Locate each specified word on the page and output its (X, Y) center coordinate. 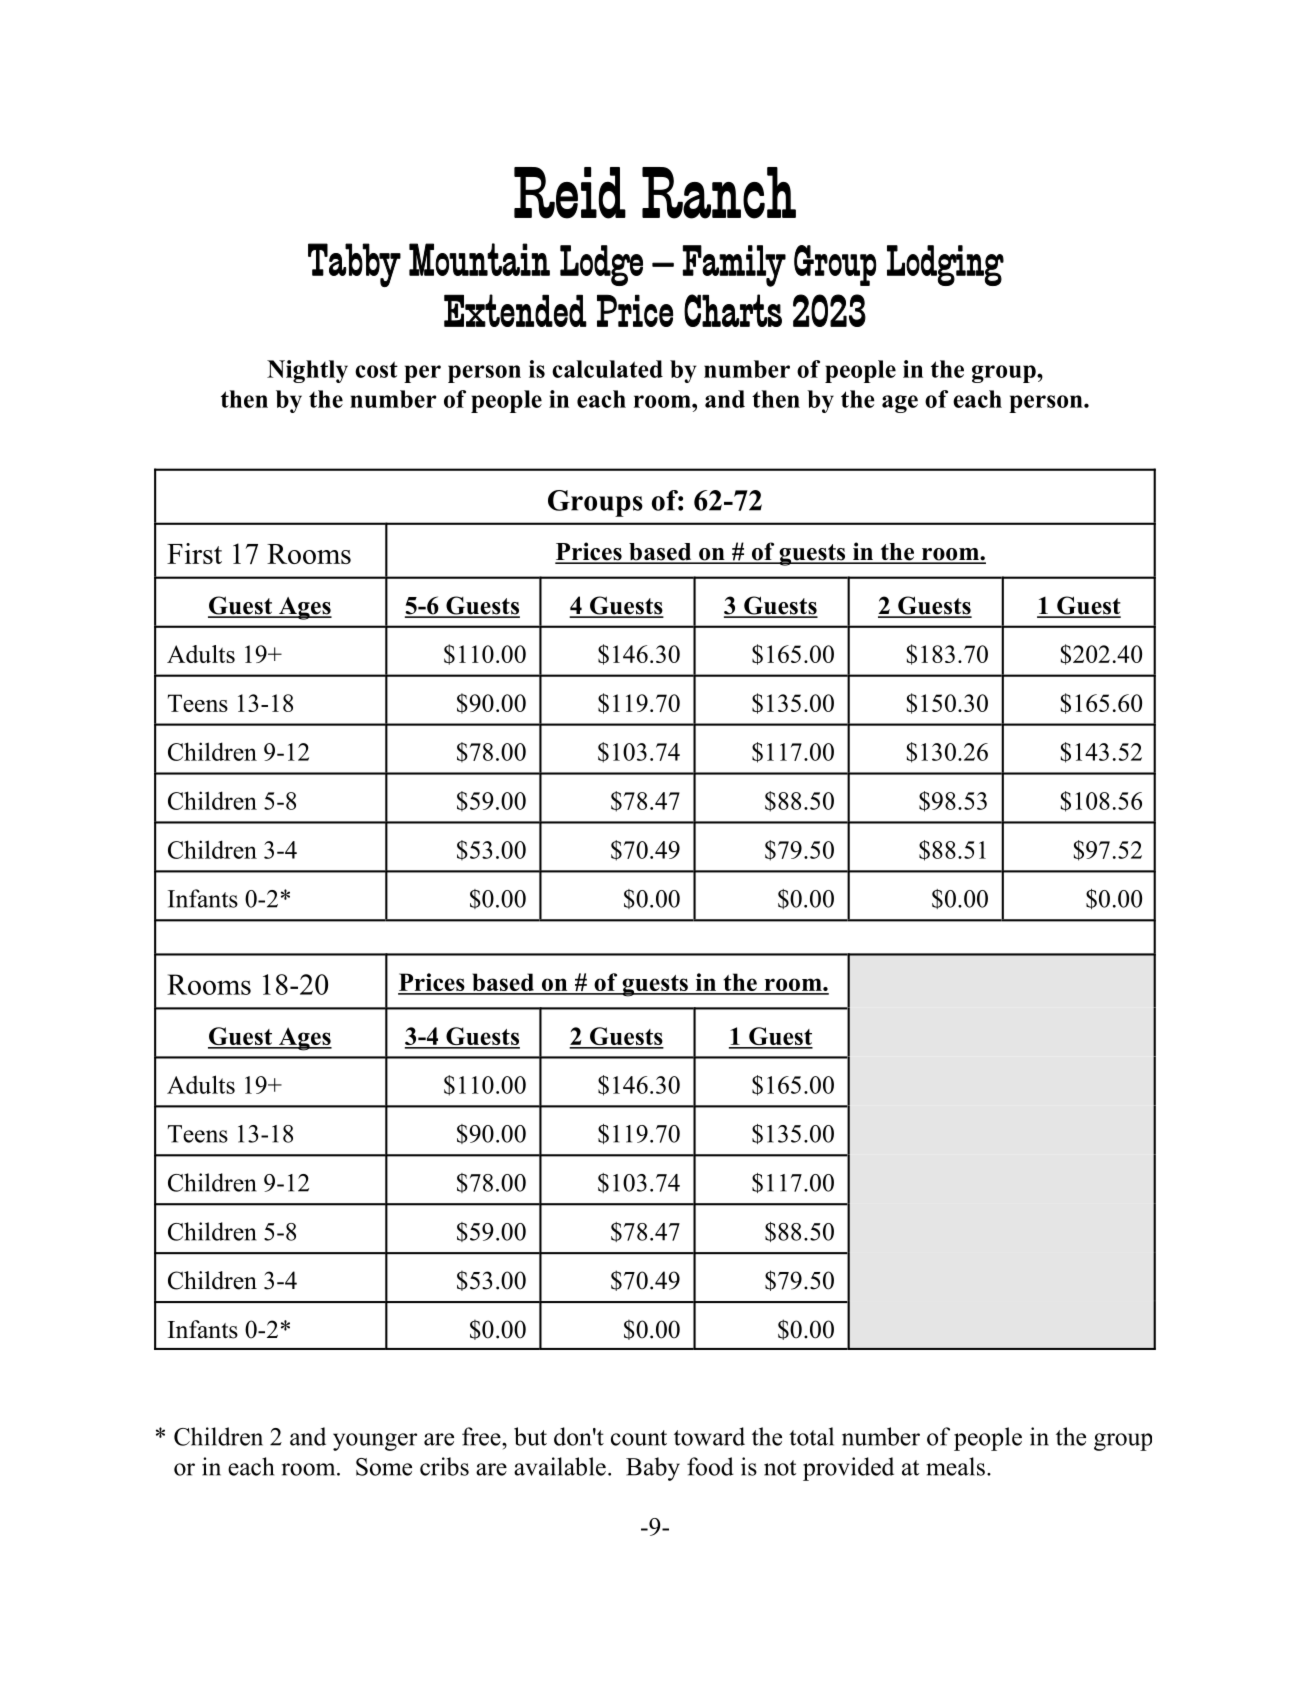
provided (848, 1469)
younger (375, 1442)
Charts (733, 310)
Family (734, 266)
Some (384, 1467)
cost (376, 369)
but (530, 1436)
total (811, 1436)
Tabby (354, 265)
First (194, 553)
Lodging (945, 265)
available (560, 1466)
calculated (607, 369)
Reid (570, 193)
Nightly (307, 371)
